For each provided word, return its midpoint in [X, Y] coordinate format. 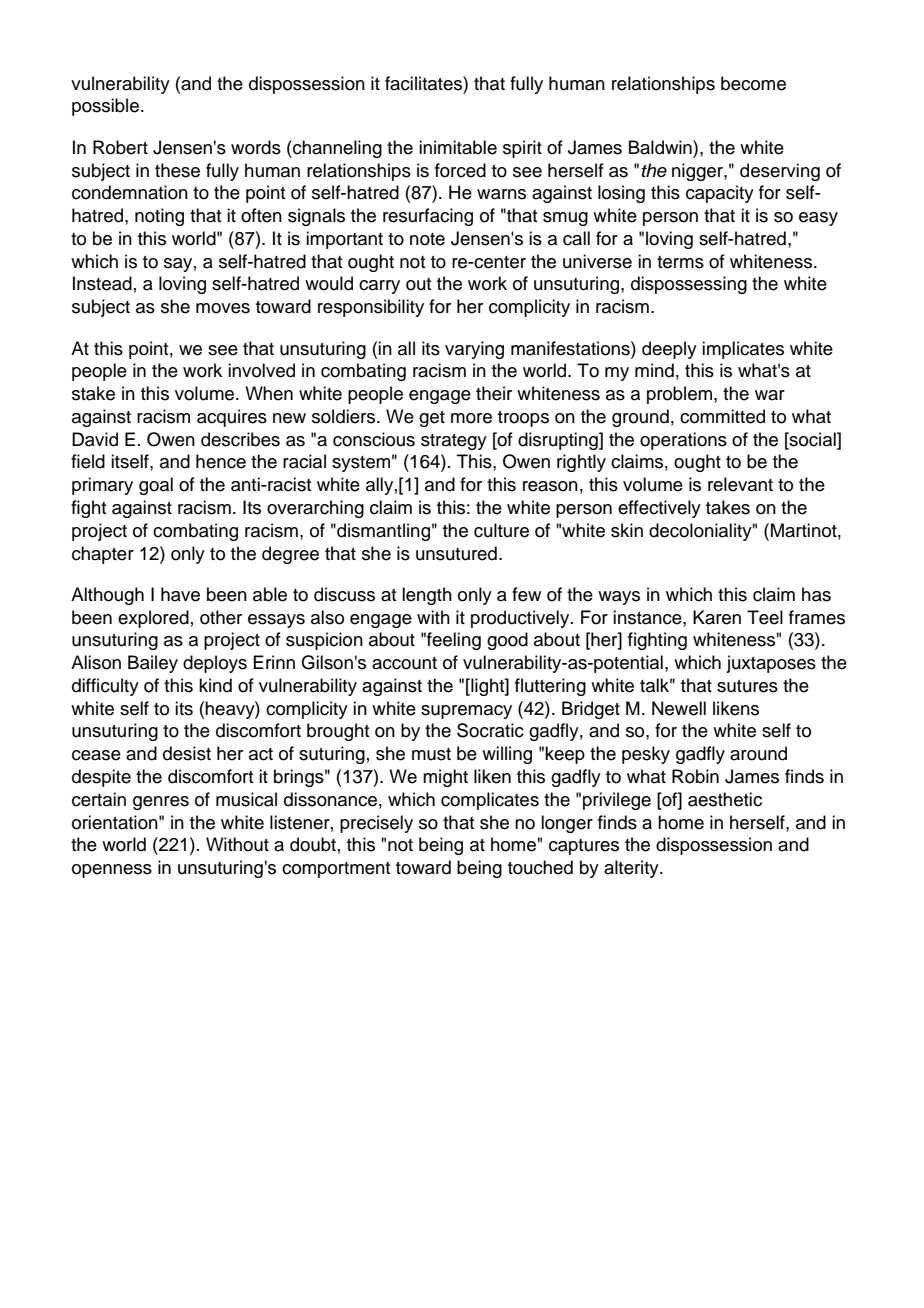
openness [112, 871]
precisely [376, 824]
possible [105, 107]
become [753, 83]
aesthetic [725, 799]
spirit [522, 149]
